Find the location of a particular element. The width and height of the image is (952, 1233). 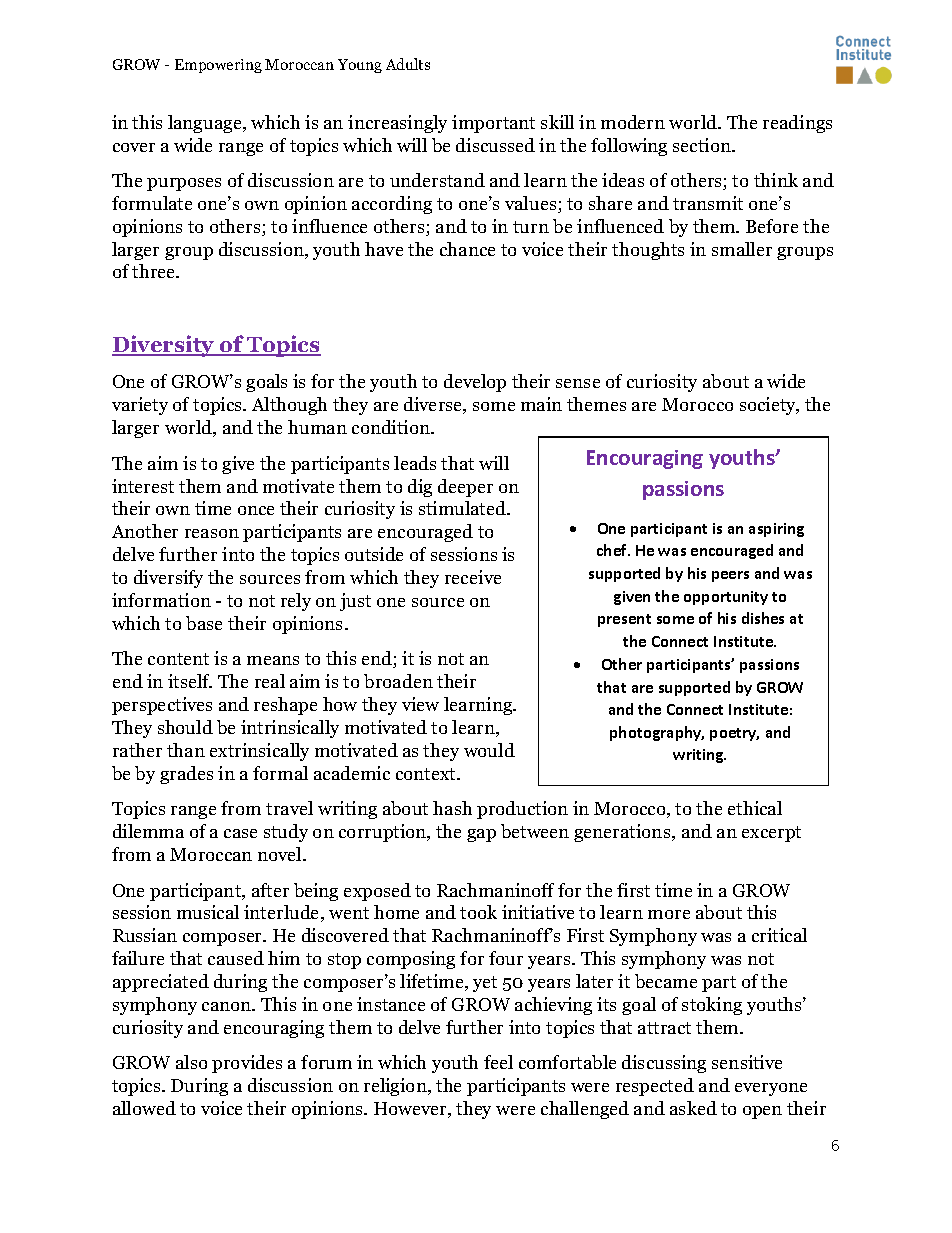

develop is located at coordinates (475, 383).
